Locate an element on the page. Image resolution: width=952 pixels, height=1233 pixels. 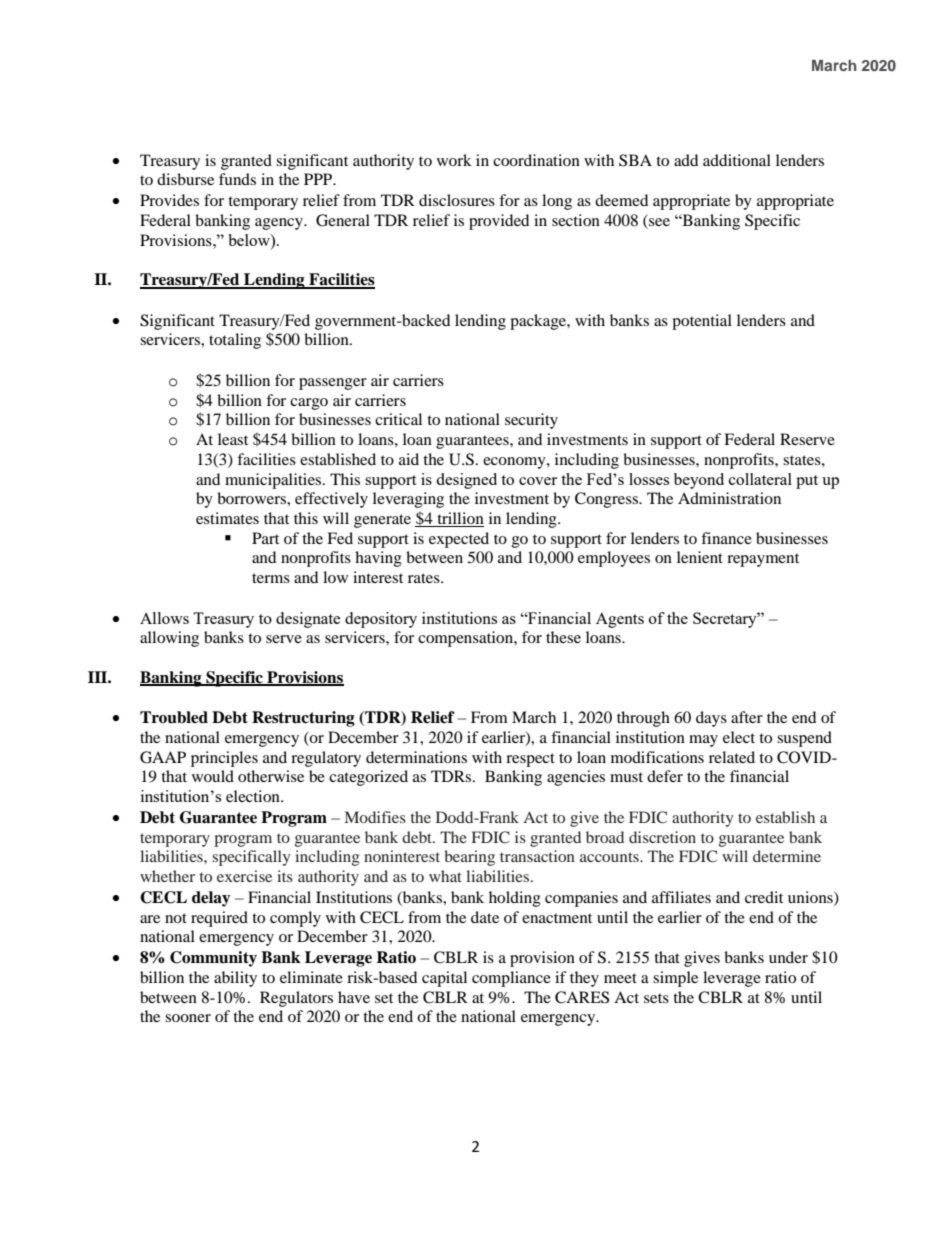
allowing is located at coordinates (169, 639).
